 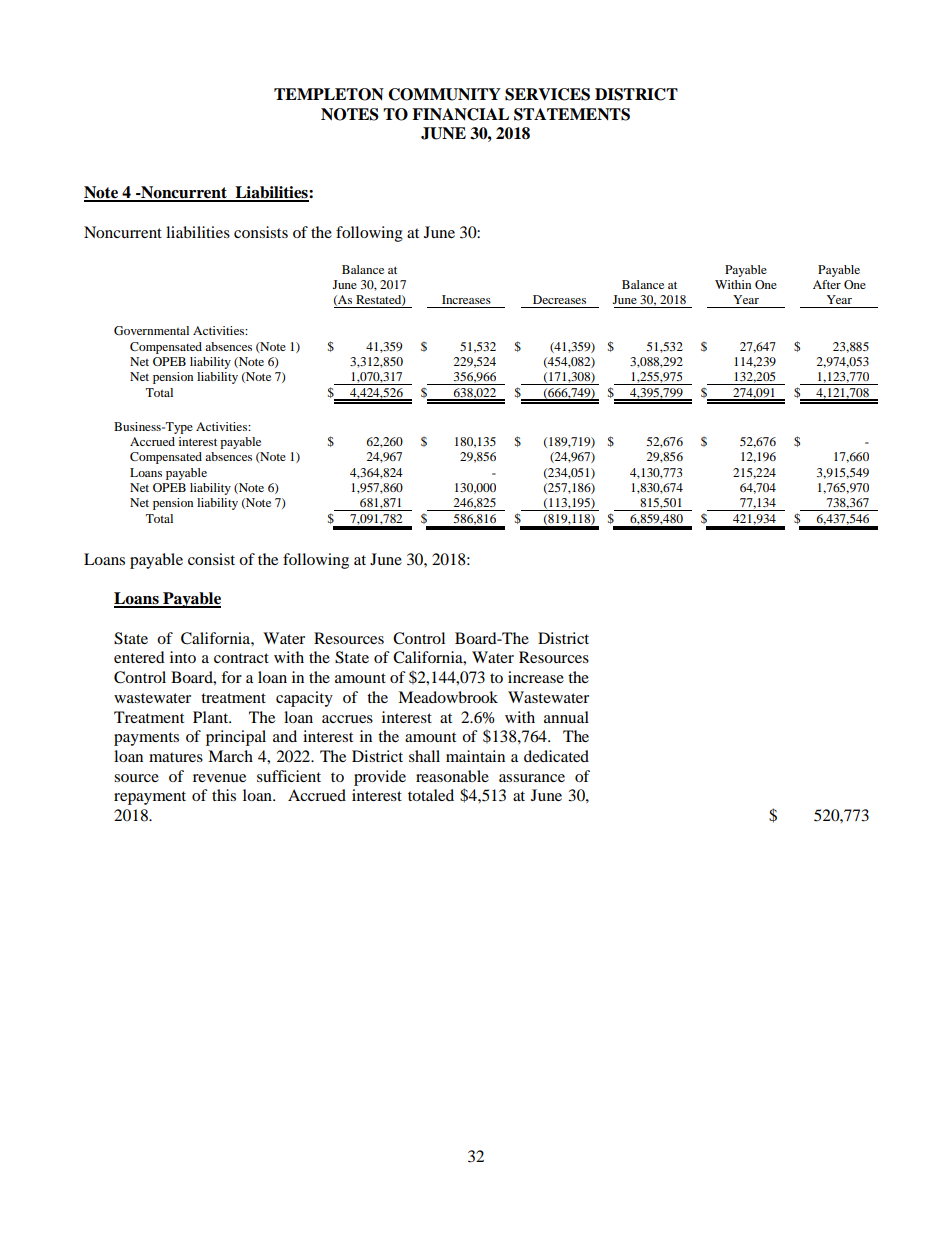 I want to click on Decreases, so click(x=559, y=299).
